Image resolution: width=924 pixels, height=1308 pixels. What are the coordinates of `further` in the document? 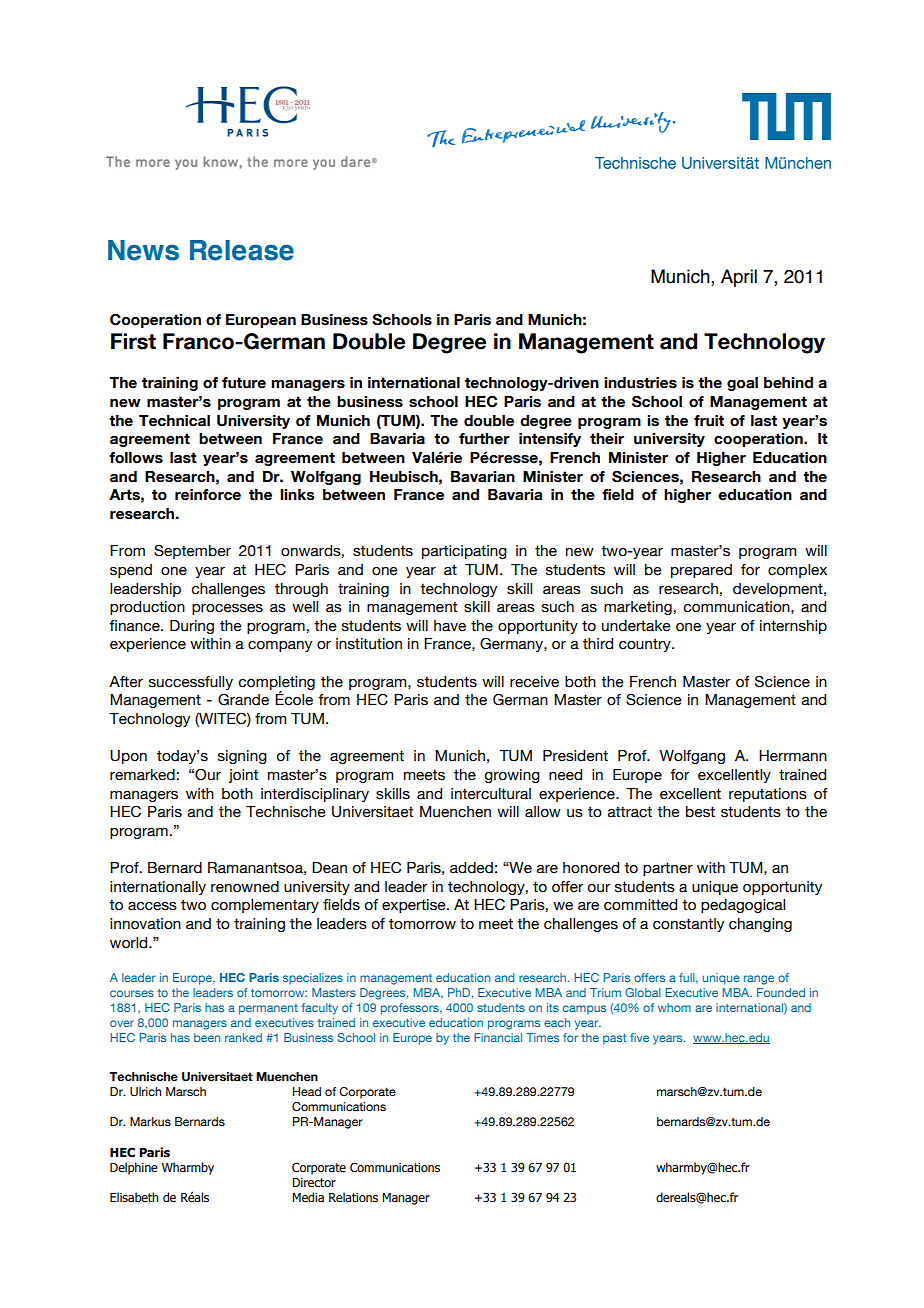 It's located at (484, 439).
